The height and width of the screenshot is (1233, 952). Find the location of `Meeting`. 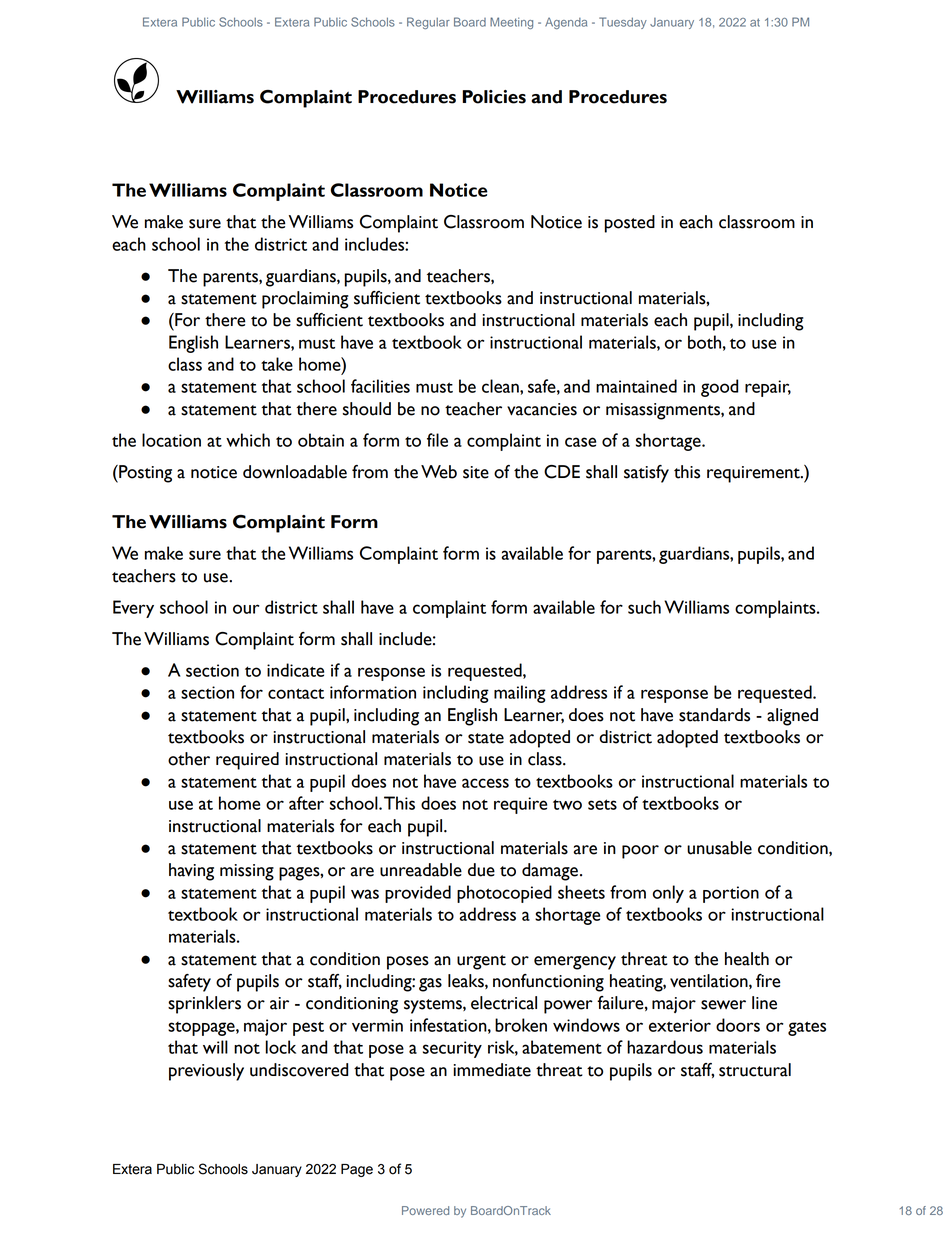

Meeting is located at coordinates (511, 23).
